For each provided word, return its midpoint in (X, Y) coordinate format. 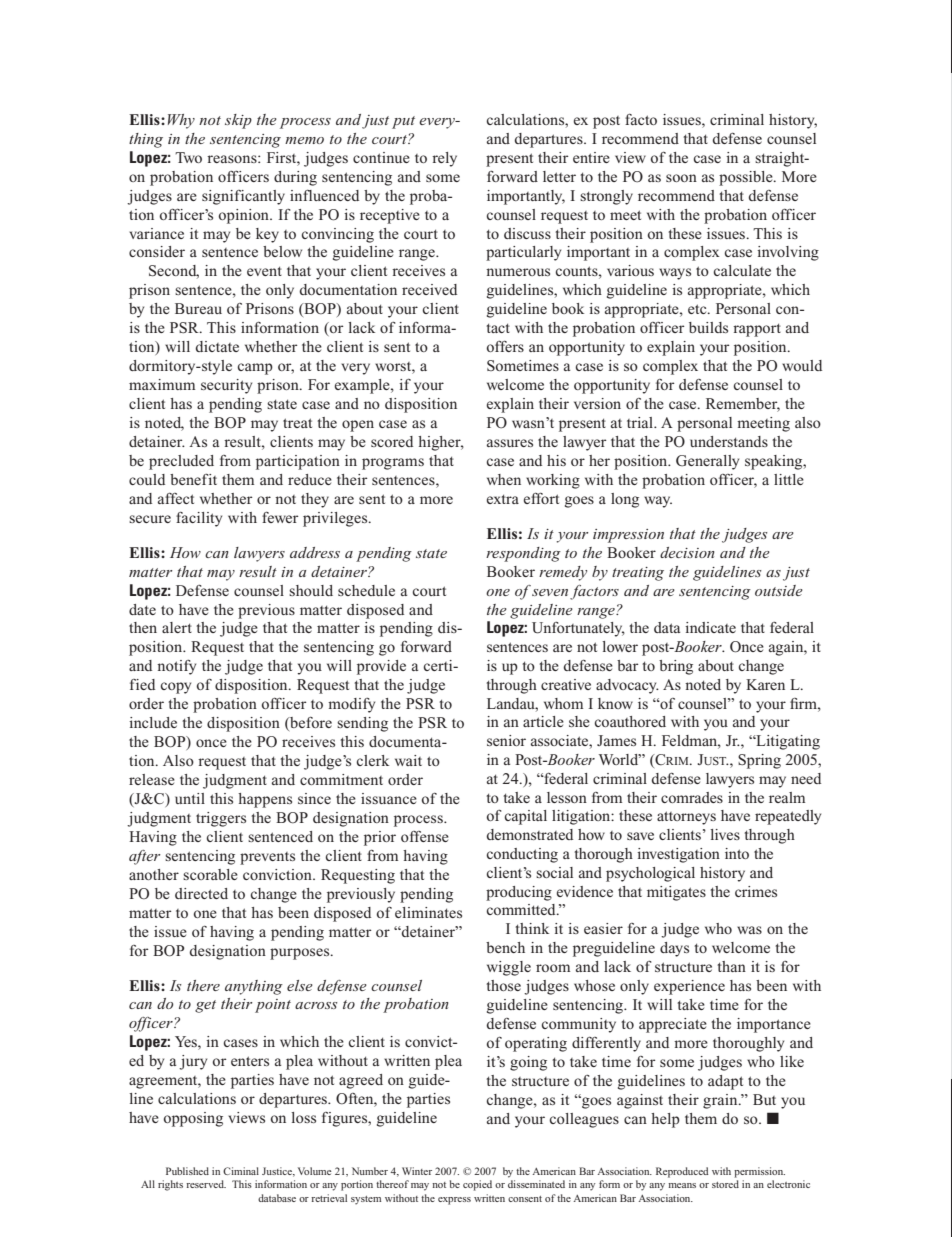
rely (444, 159)
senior (506, 740)
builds (708, 327)
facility (199, 519)
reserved (206, 1184)
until (190, 798)
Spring (759, 761)
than (732, 966)
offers (505, 346)
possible (747, 178)
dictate (217, 346)
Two (188, 157)
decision (687, 552)
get (205, 1006)
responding (523, 554)
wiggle (509, 968)
